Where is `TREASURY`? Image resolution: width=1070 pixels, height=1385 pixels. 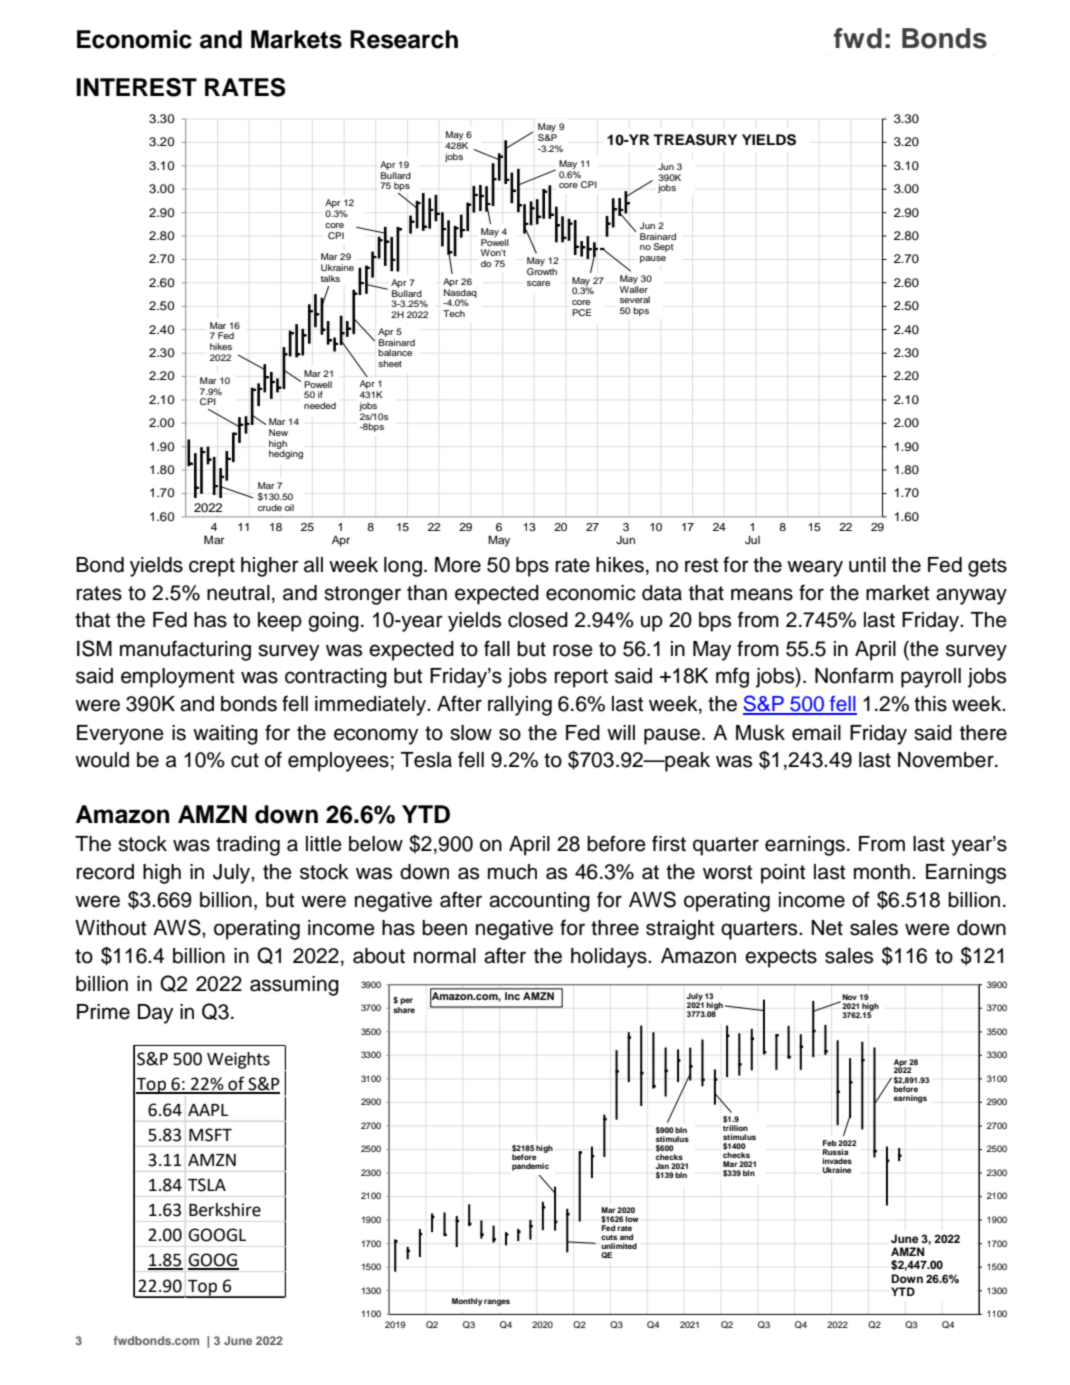 TREASURY is located at coordinates (695, 140).
